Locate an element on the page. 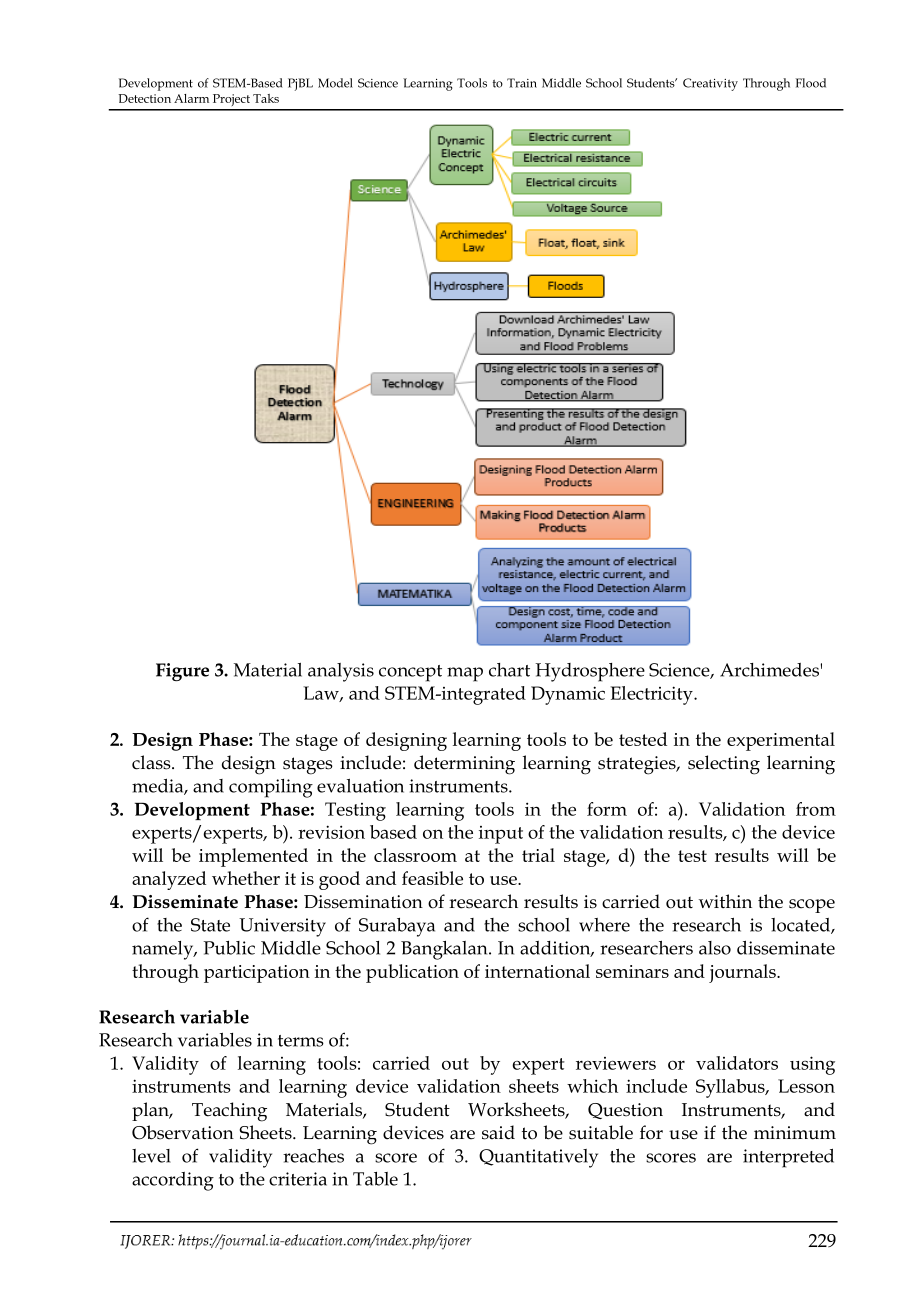 The height and width of the image is (1308, 924). Train is located at coordinates (522, 83).
